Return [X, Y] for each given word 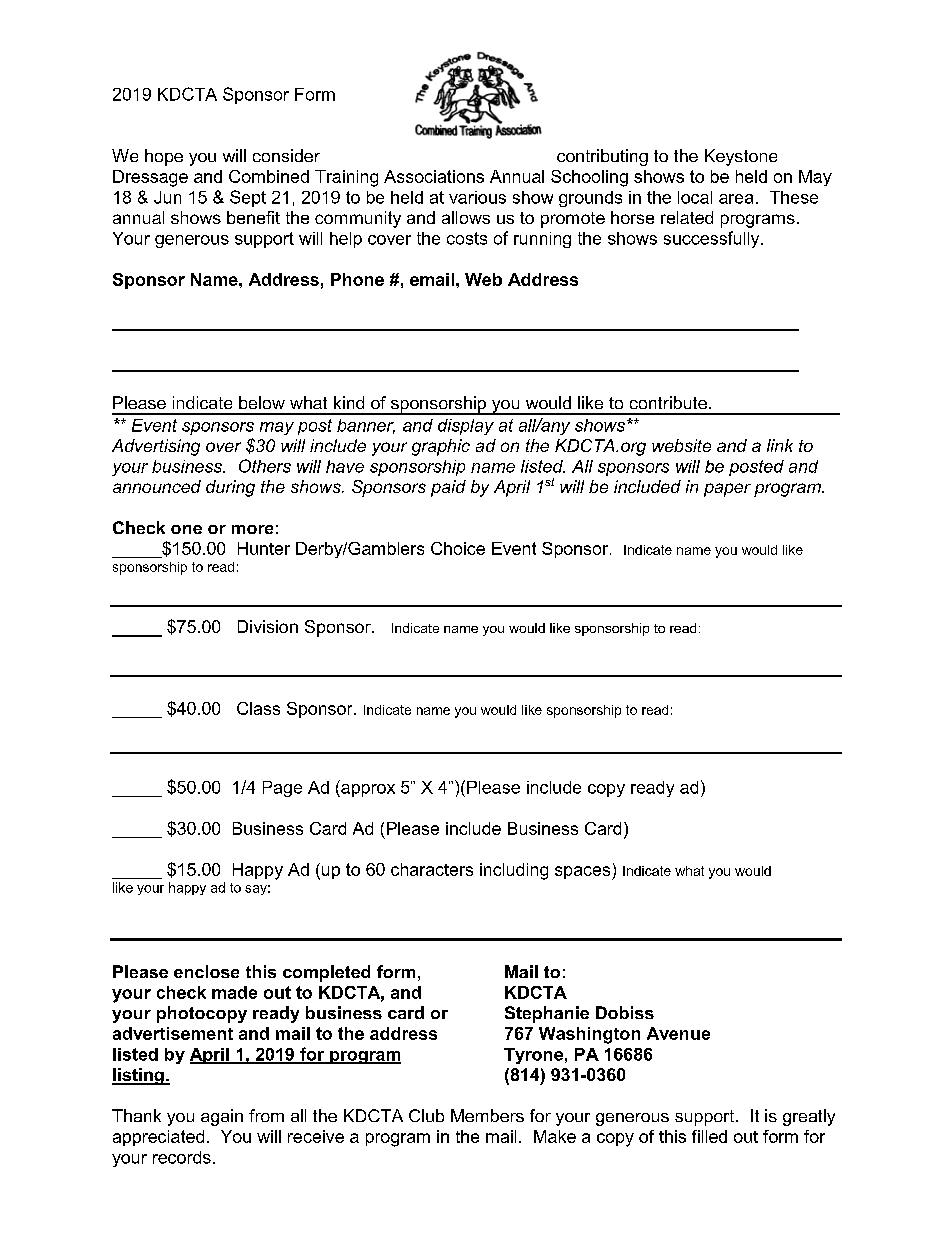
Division [268, 626]
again [222, 1117]
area [736, 199]
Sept [248, 198]
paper [727, 490]
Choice [458, 548]
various [477, 197]
